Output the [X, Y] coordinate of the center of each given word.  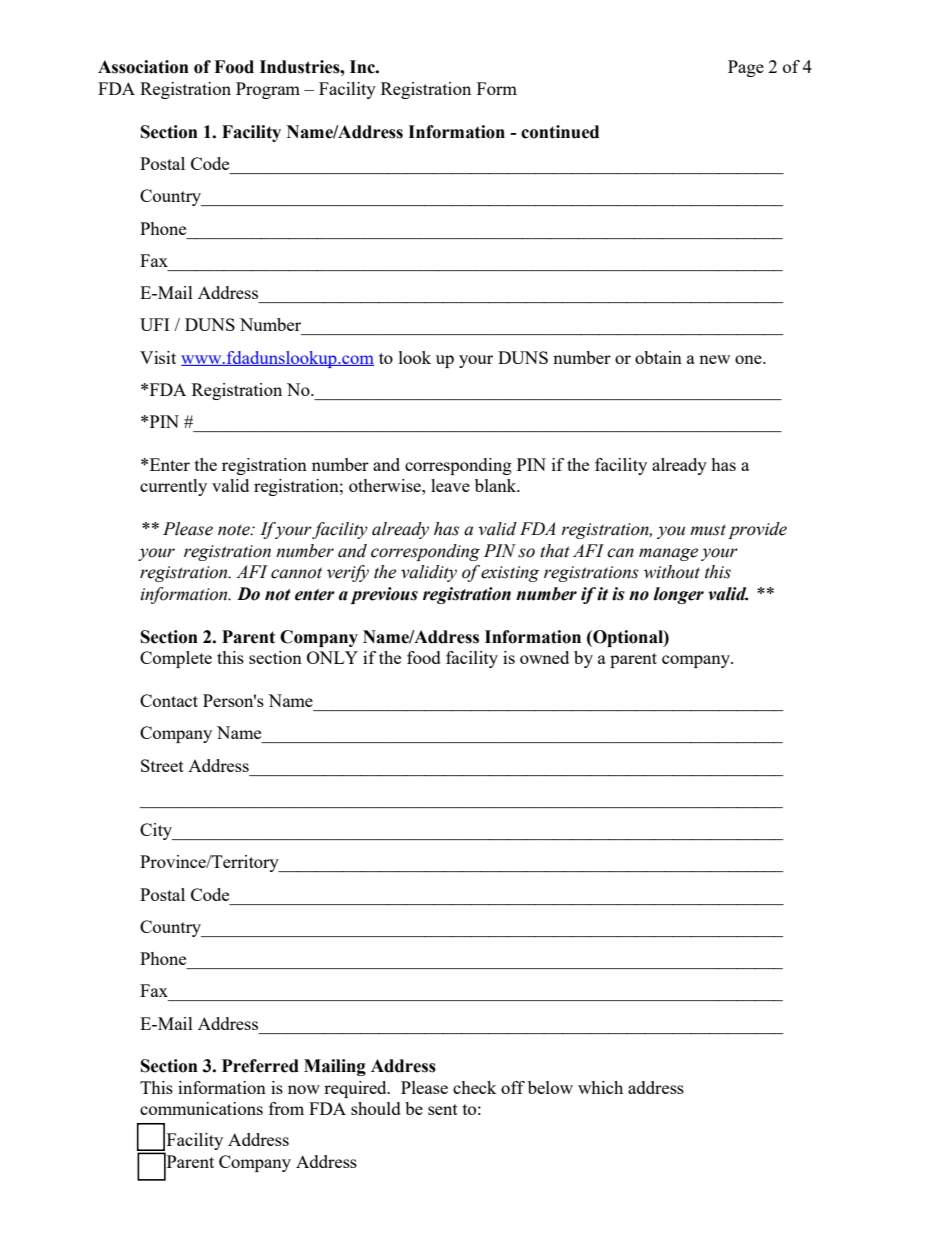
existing [510, 574]
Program [268, 90]
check [475, 1087]
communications [201, 1108]
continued [560, 132]
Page [746, 68]
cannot [296, 573]
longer [679, 595]
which [600, 1087]
